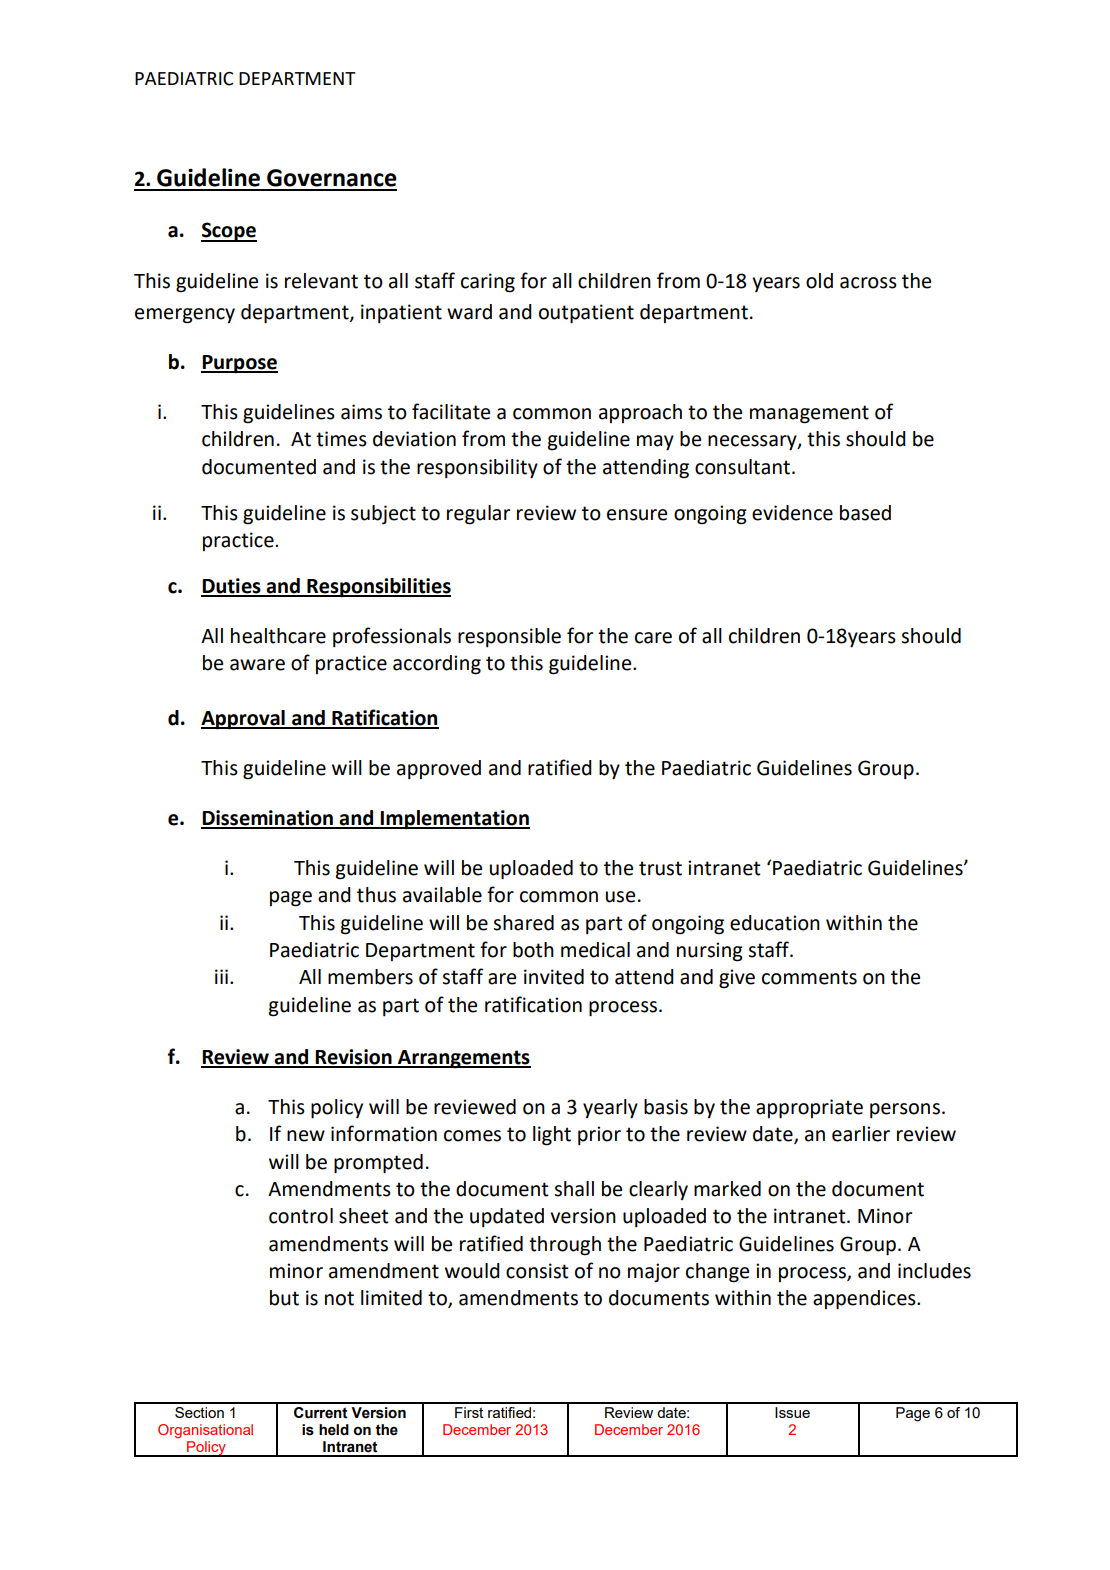 The height and width of the document is (1570, 1110). I want to click on ensure, so click(637, 515).
